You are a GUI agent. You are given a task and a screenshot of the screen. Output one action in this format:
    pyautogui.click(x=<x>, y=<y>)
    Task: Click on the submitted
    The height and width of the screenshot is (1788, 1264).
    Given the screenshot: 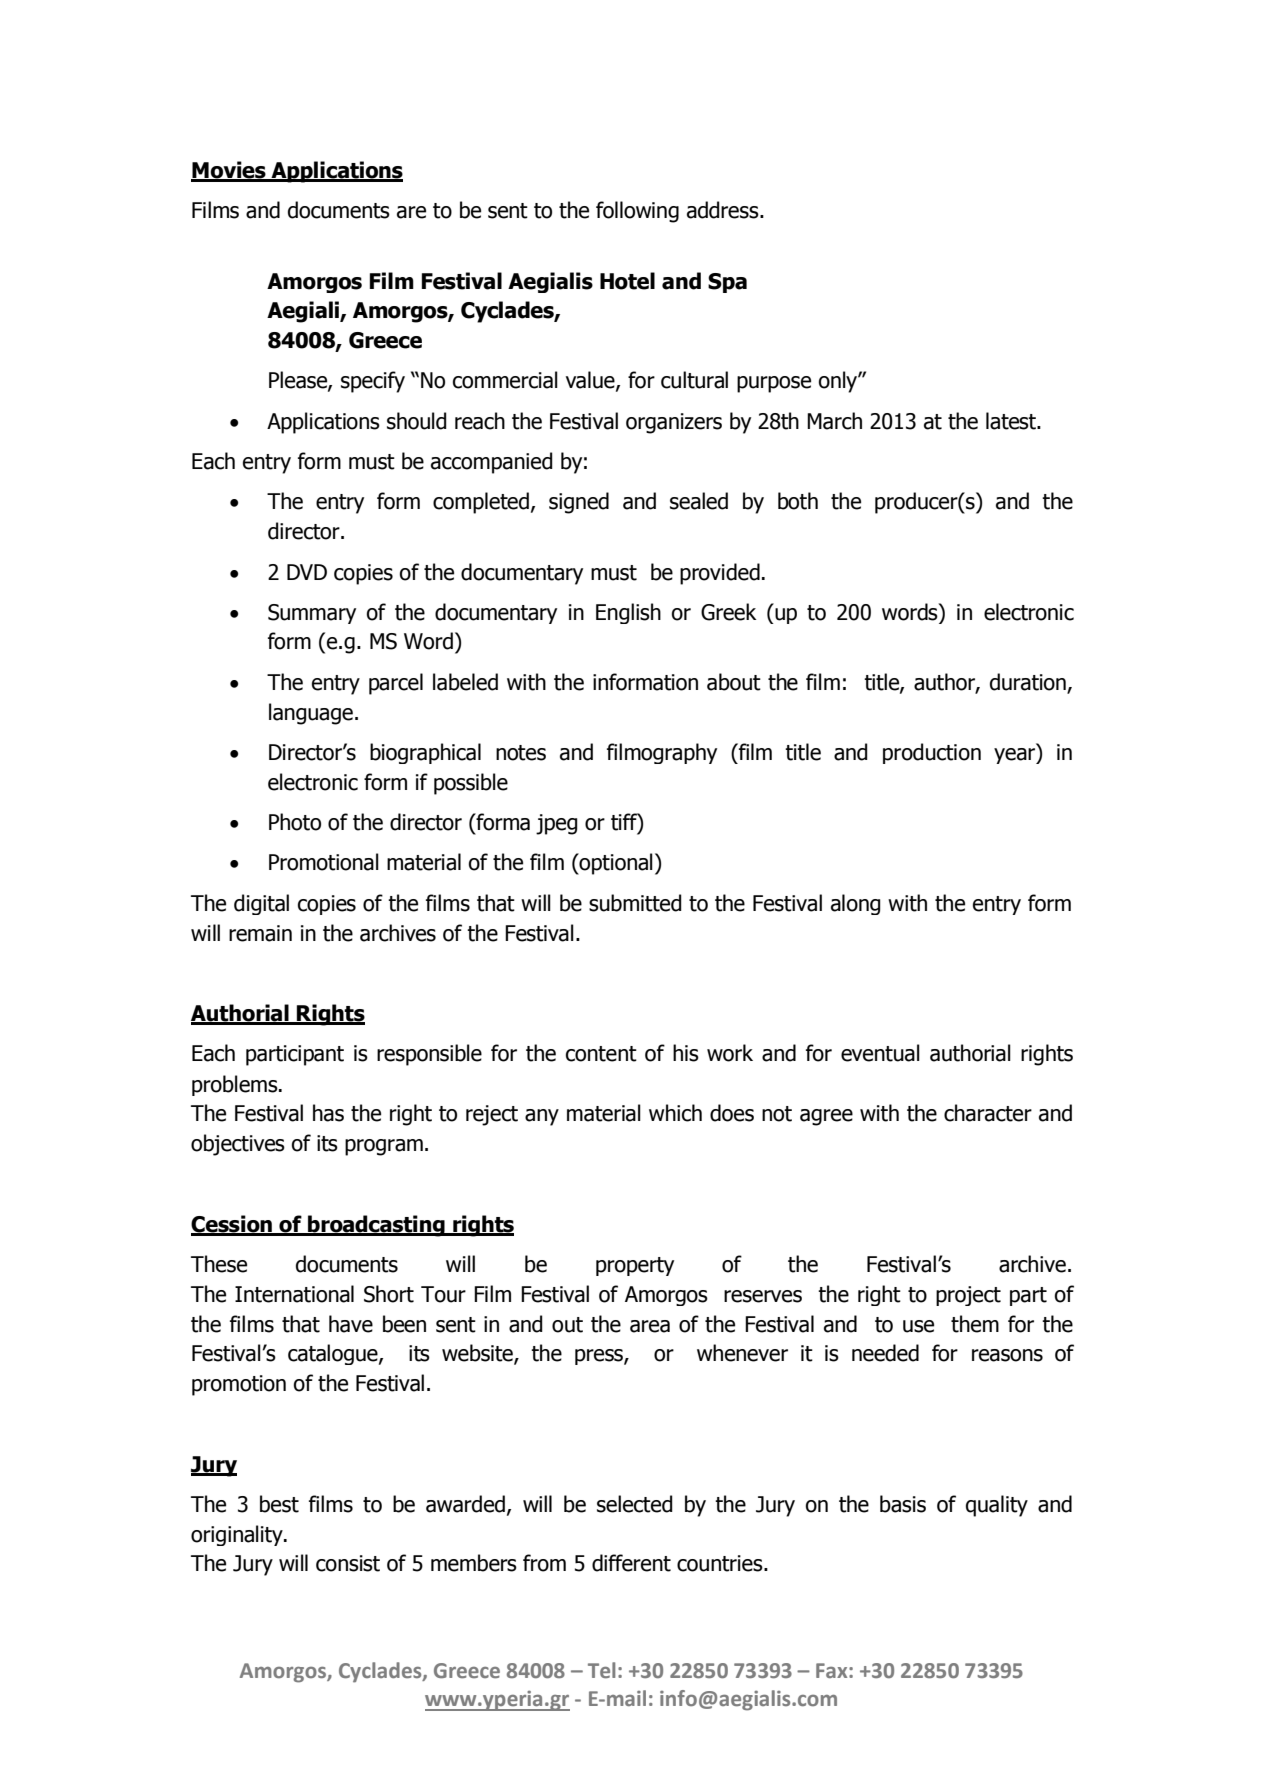 What is the action you would take?
    pyautogui.click(x=635, y=903)
